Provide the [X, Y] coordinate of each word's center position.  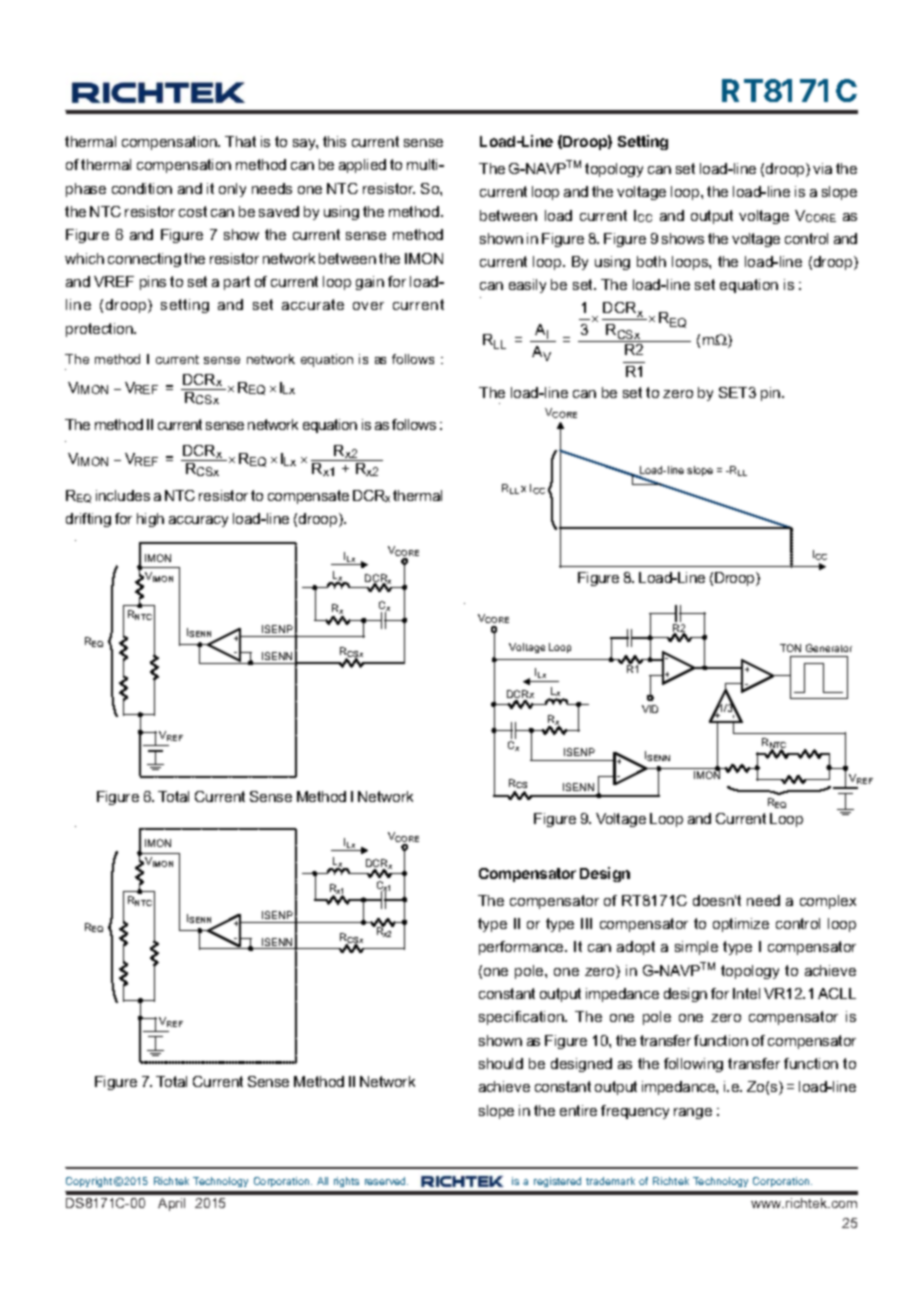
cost [193, 211]
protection [100, 330]
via [822, 168]
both [651, 261]
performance [522, 948]
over [368, 306]
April [171, 1204]
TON [790, 648]
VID [650, 709]
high [150, 520]
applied [362, 166]
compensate [308, 497]
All [322, 1181]
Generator [829, 648]
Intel [746, 993]
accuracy [198, 521]
